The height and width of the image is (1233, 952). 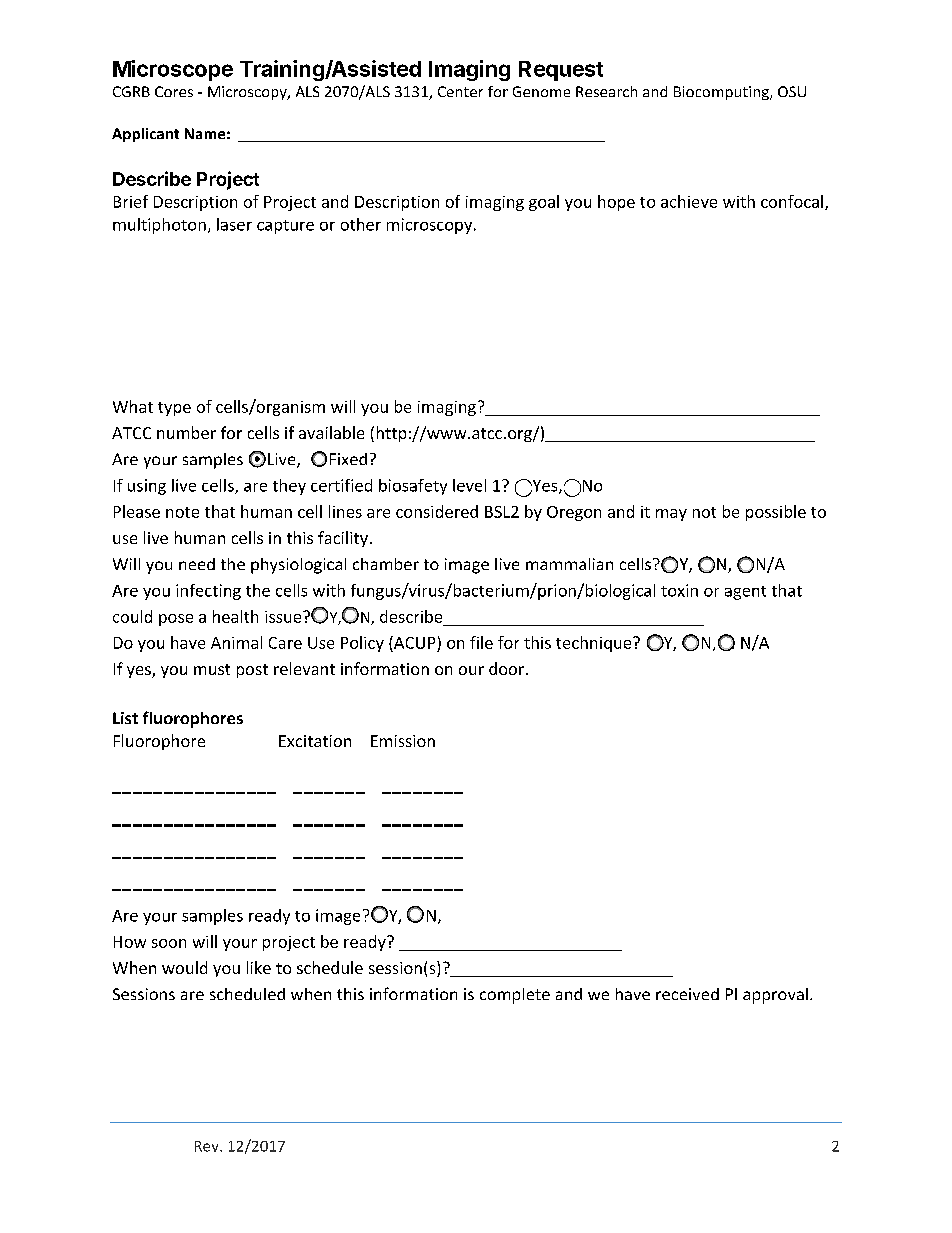 What do you see at coordinates (169, 943) in the image?
I see `soon` at bounding box center [169, 943].
